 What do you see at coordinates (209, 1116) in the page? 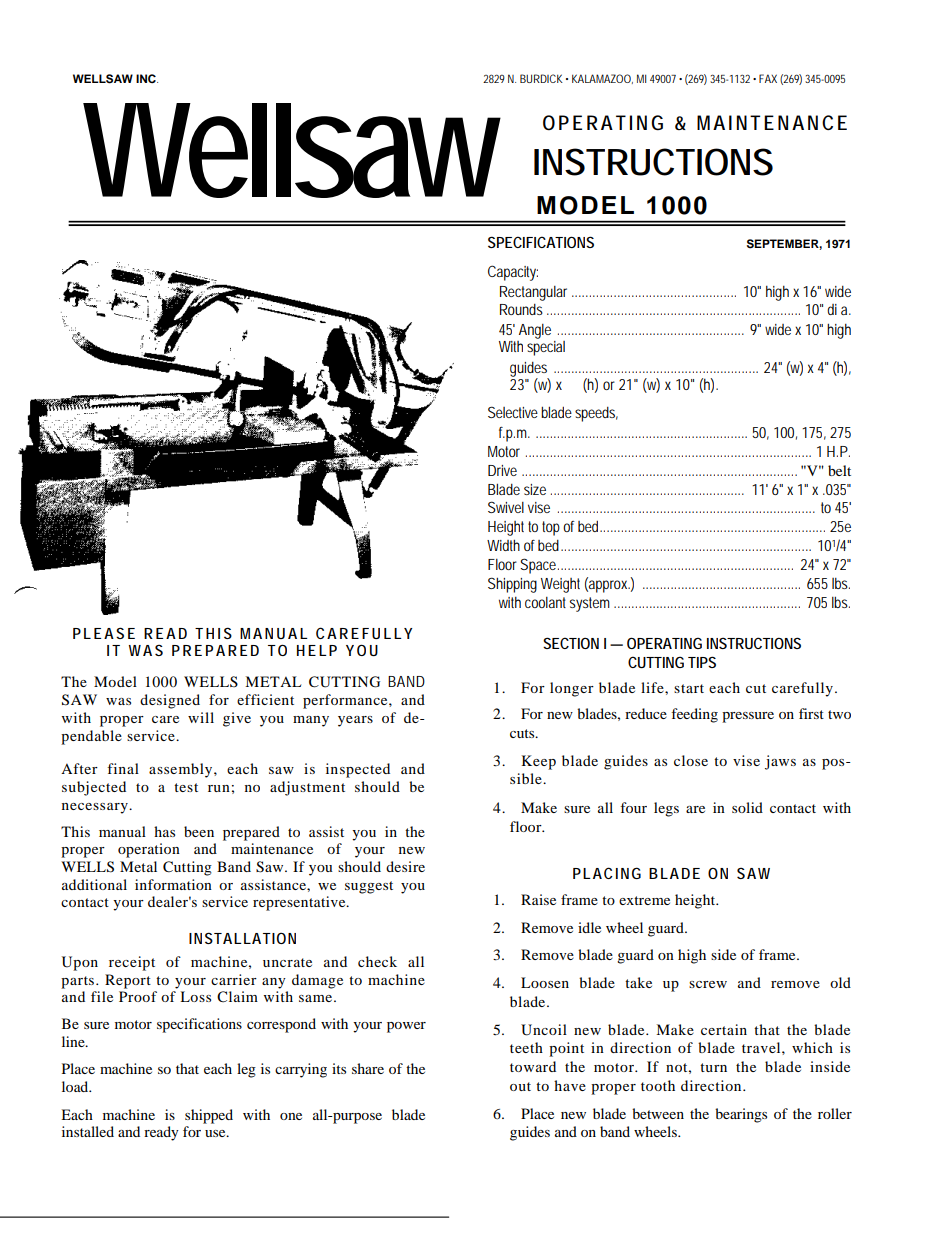
I see `shipped` at bounding box center [209, 1116].
